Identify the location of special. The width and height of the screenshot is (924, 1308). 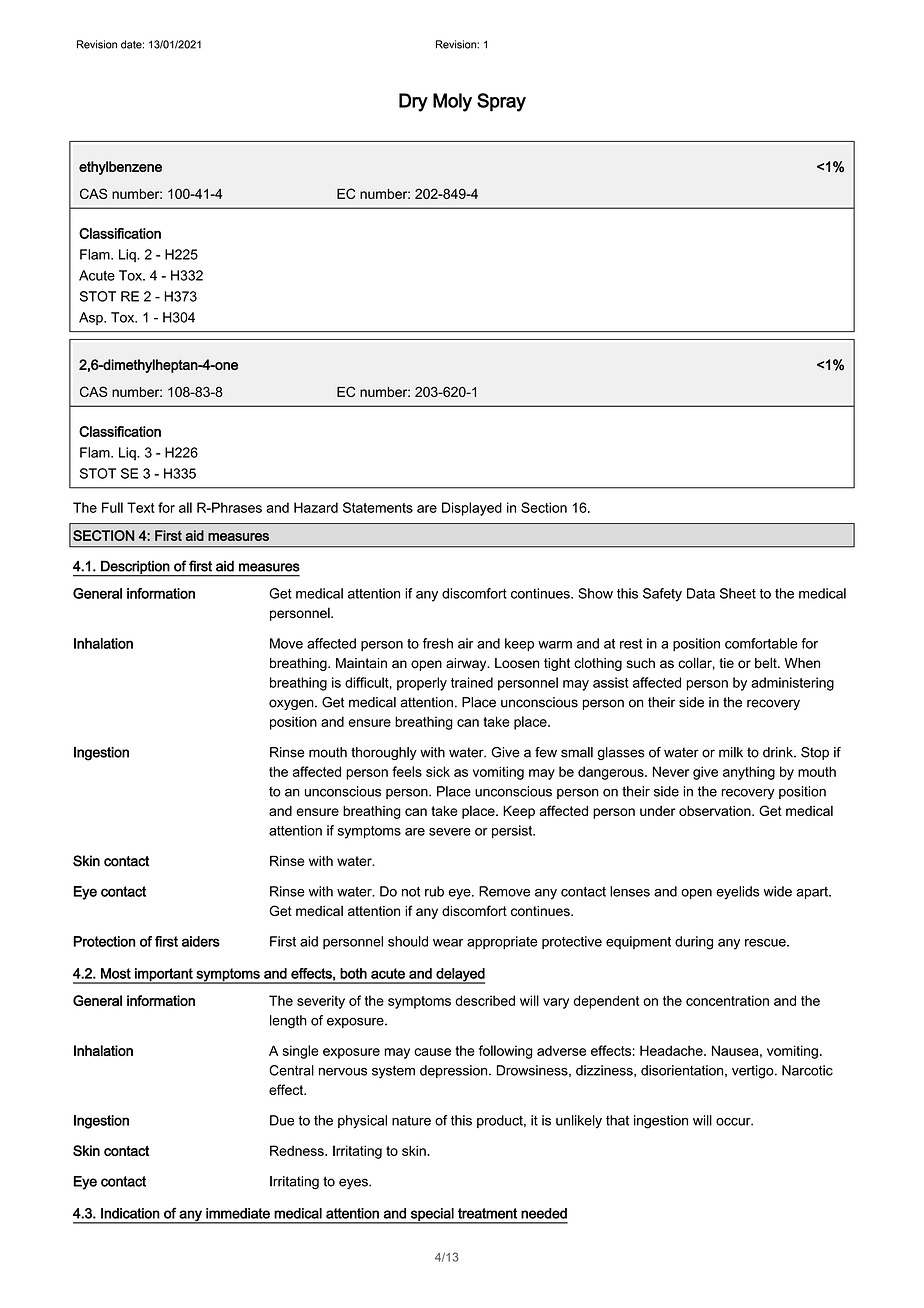
(432, 1215).
